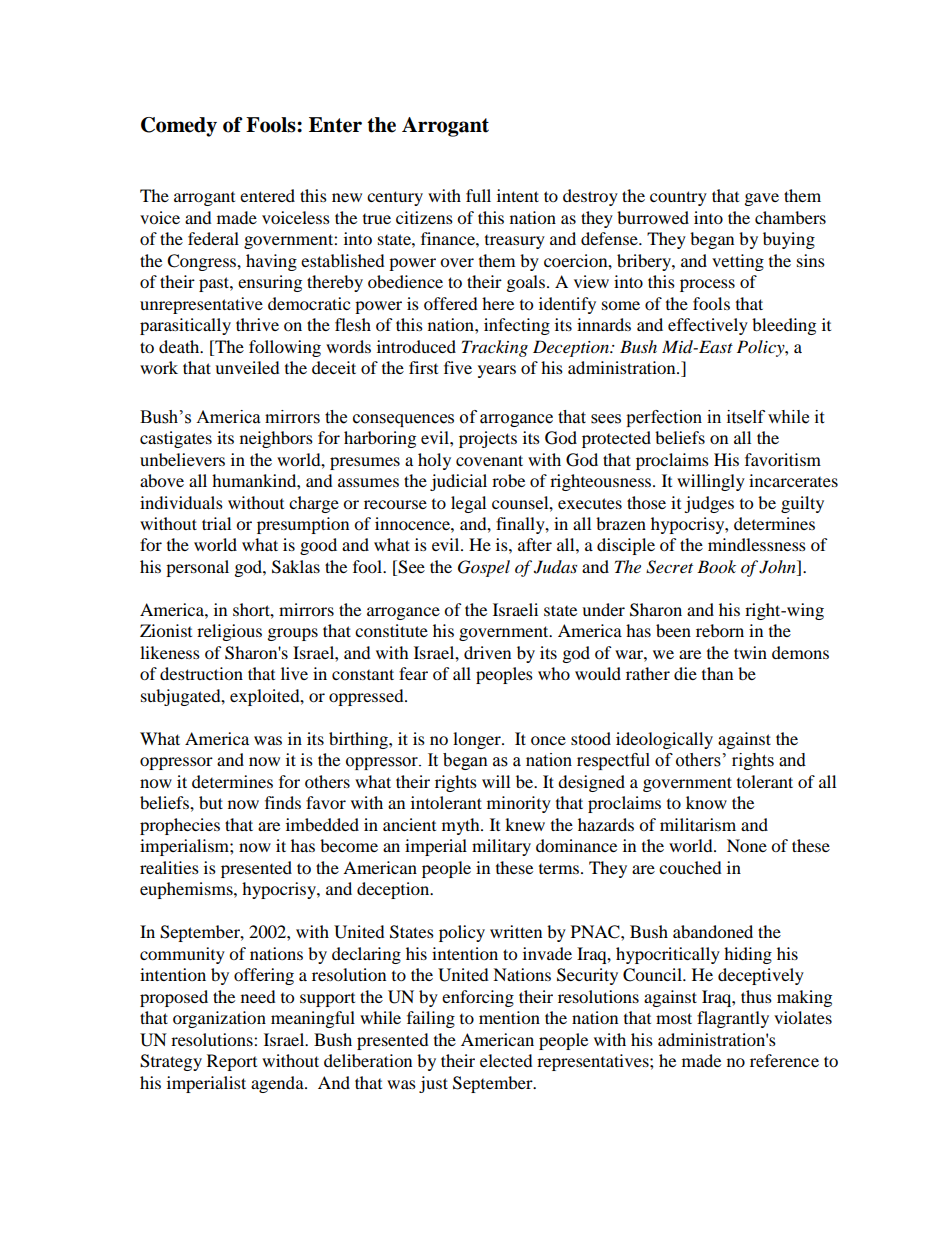 The image size is (952, 1233). I want to click on elected, so click(506, 1060).
